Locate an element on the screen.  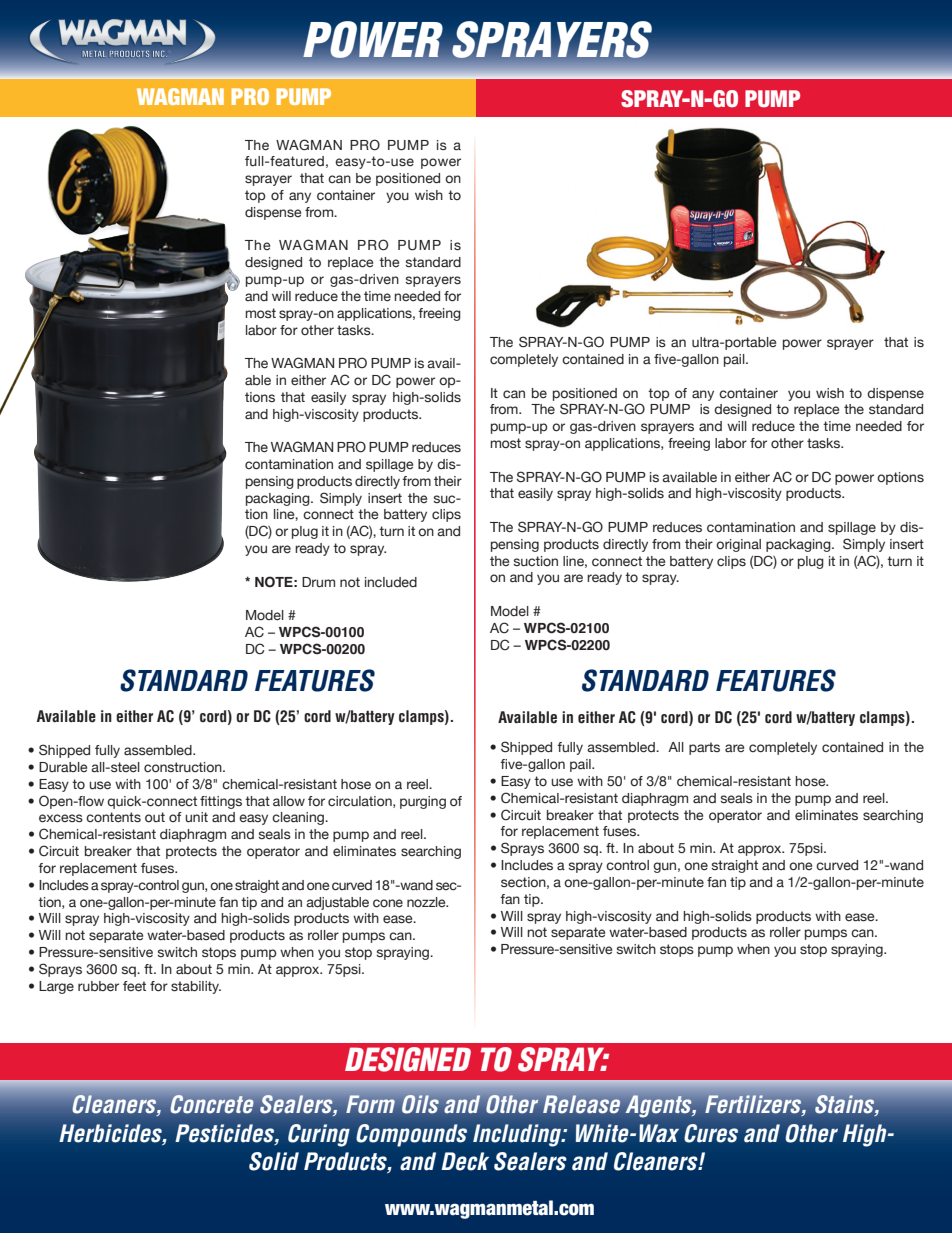
Drum is located at coordinates (318, 582).
